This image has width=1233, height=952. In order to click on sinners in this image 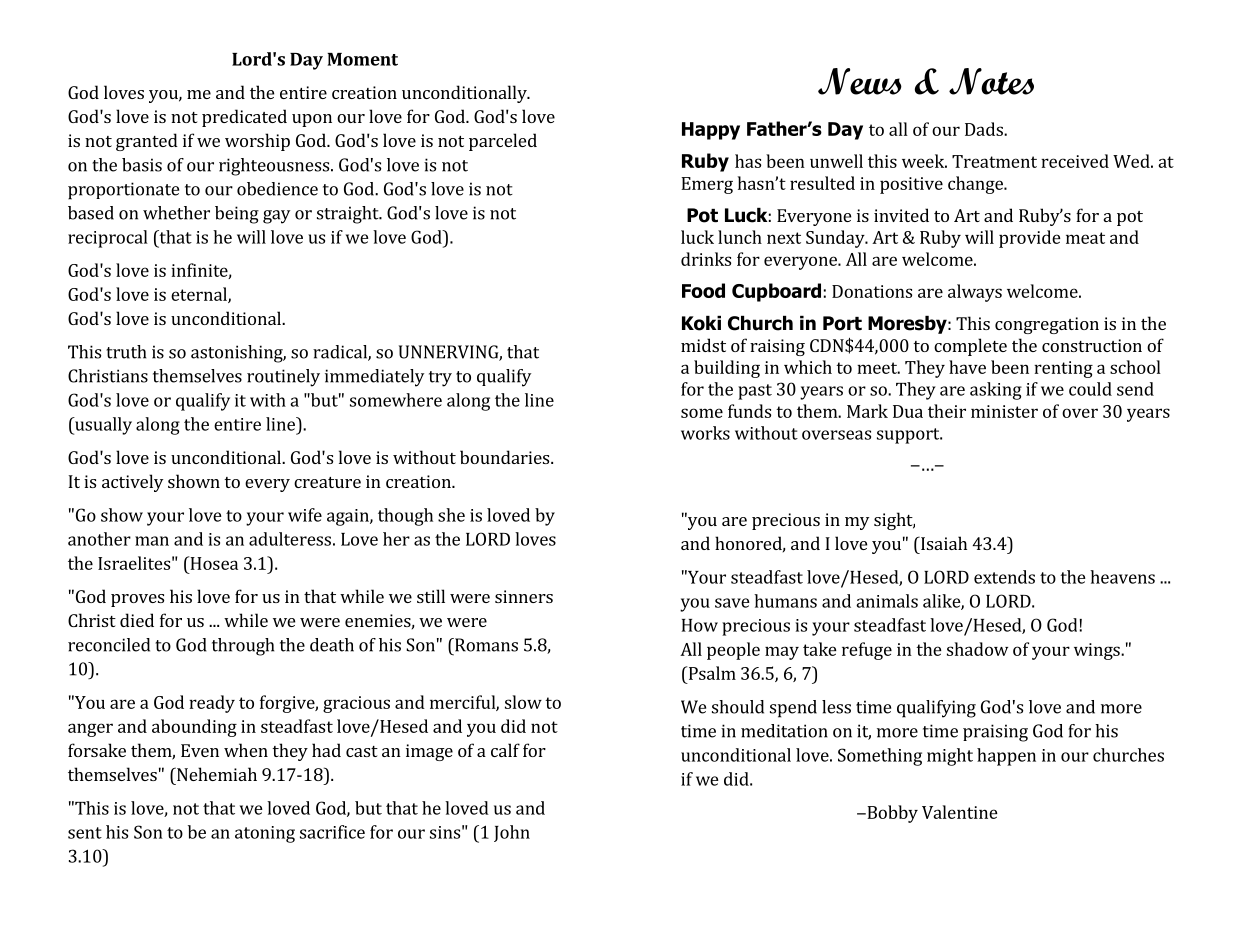, I will do `click(524, 596)`.
